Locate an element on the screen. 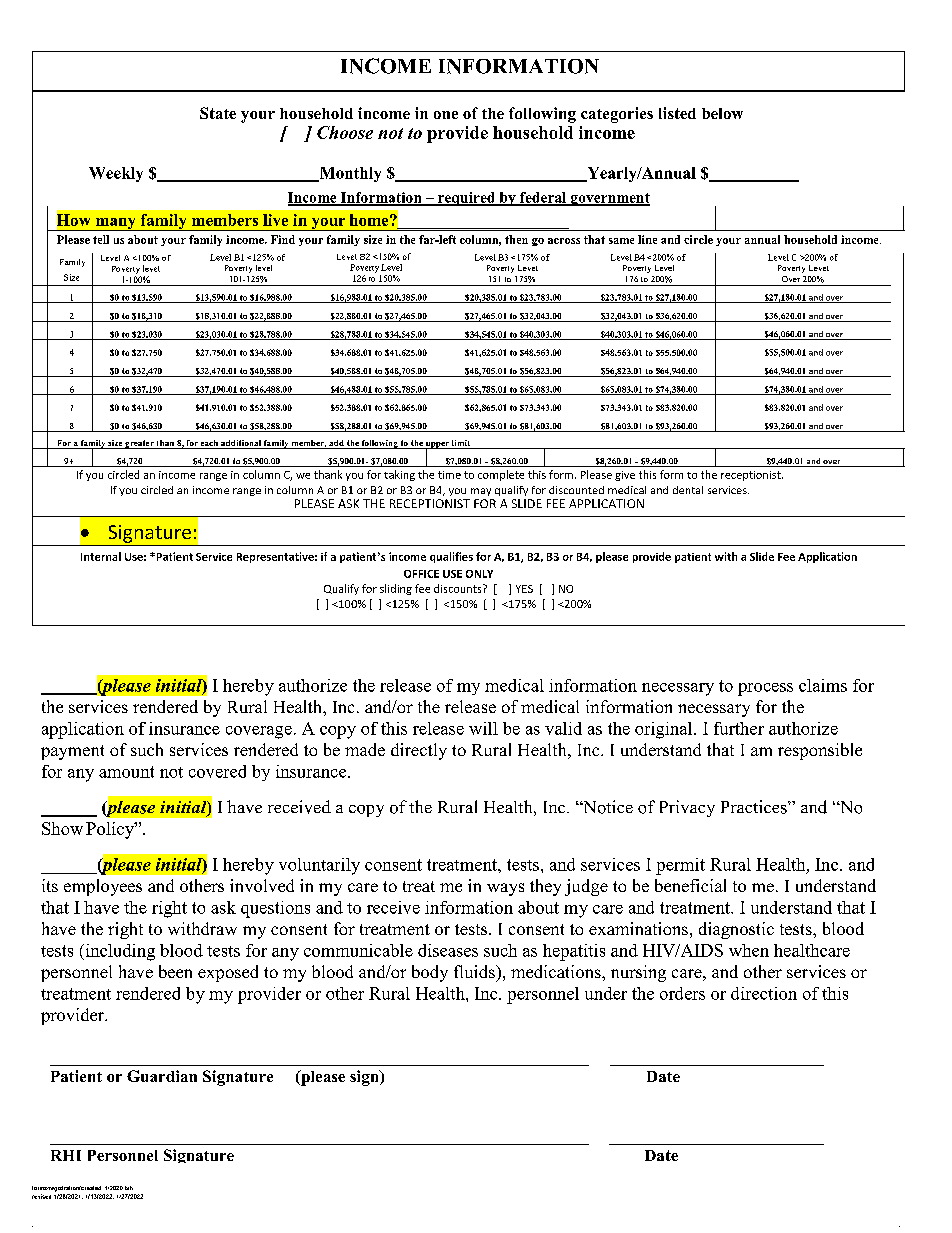 The height and width of the screenshot is (1233, 952). upper is located at coordinates (437, 446).
